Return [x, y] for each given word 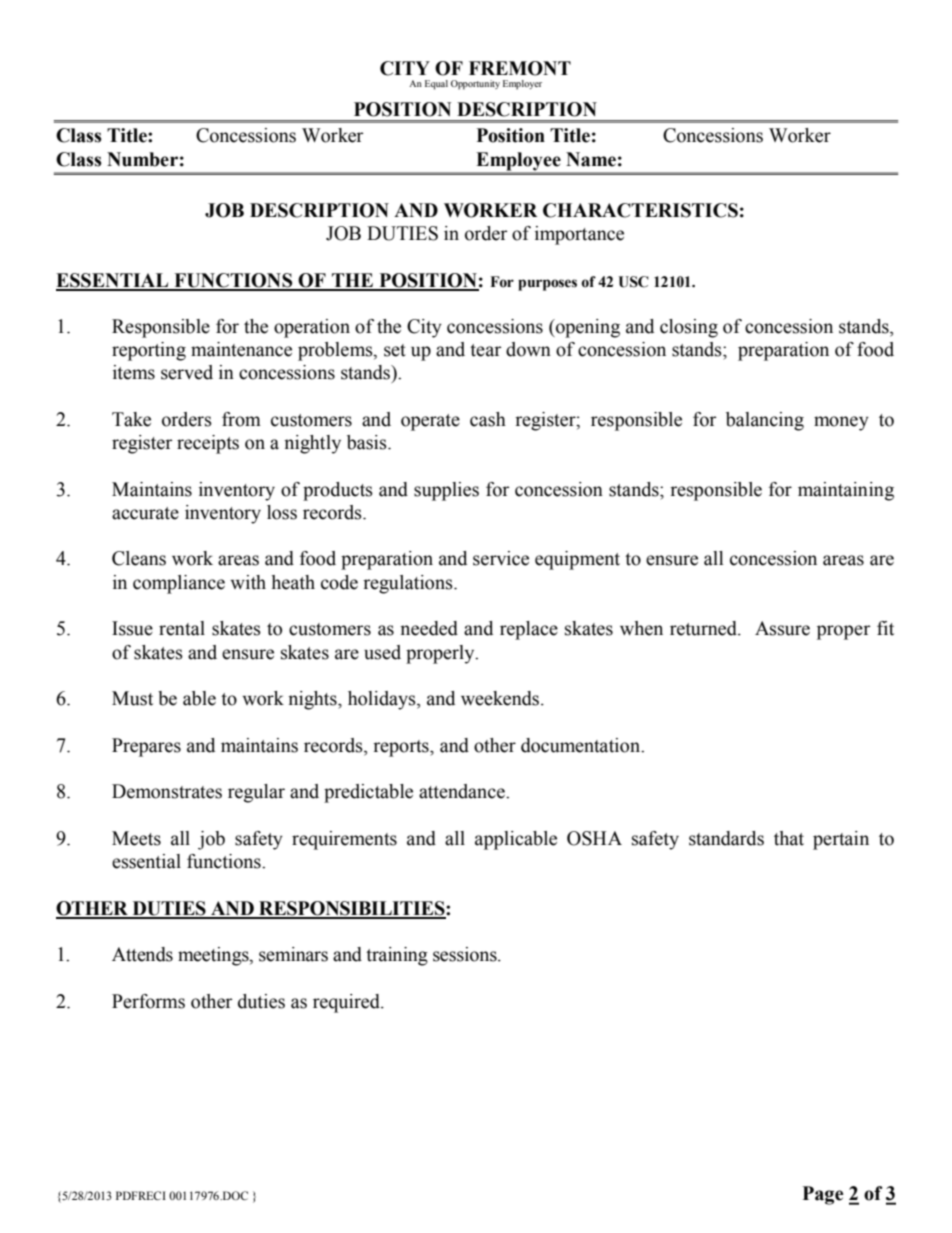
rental [182, 628]
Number [142, 159]
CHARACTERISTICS [640, 210]
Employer [522, 85]
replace [529, 630]
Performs [148, 1001]
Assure [782, 628]
